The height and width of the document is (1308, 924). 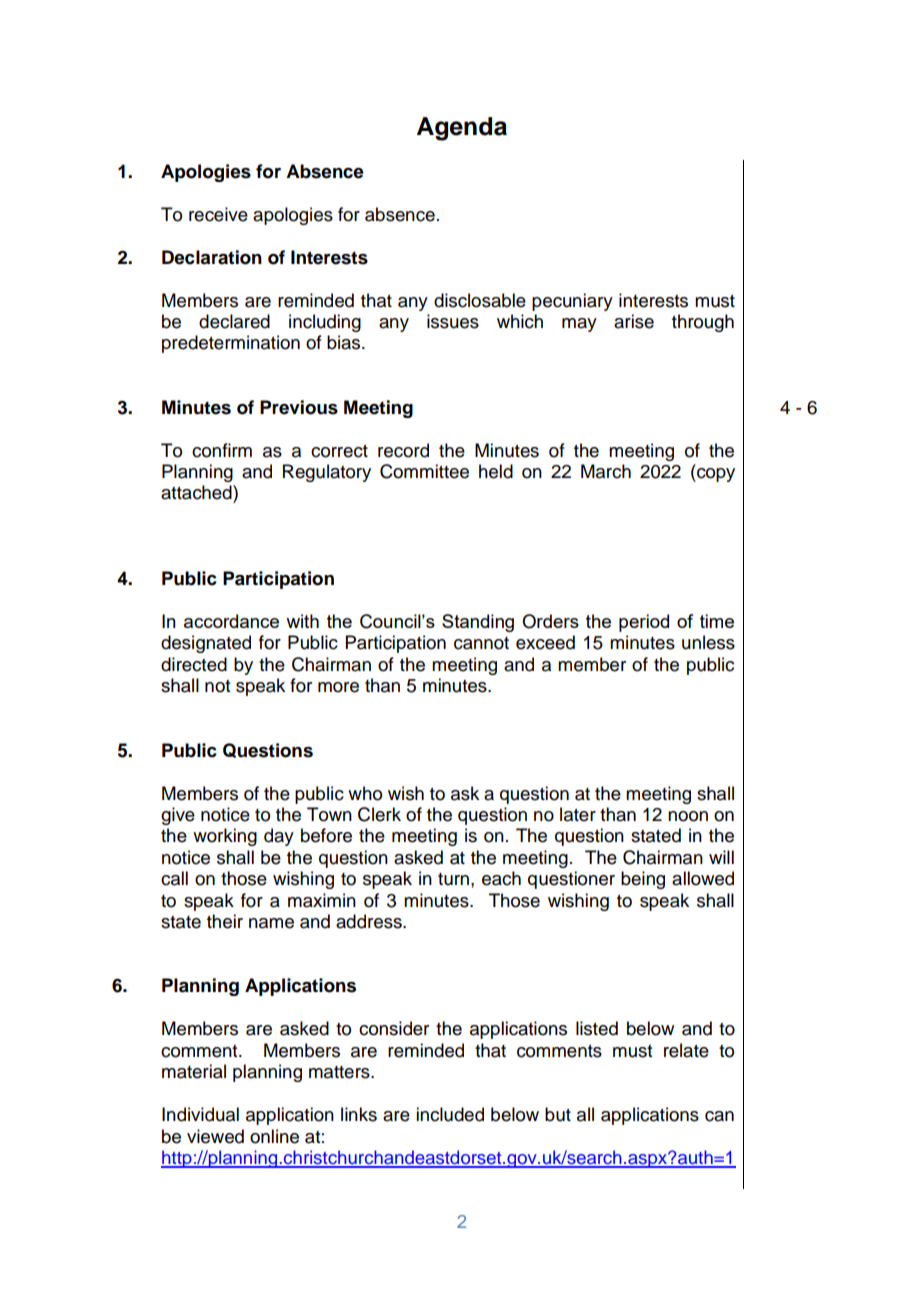 I want to click on accordance, so click(x=231, y=621).
